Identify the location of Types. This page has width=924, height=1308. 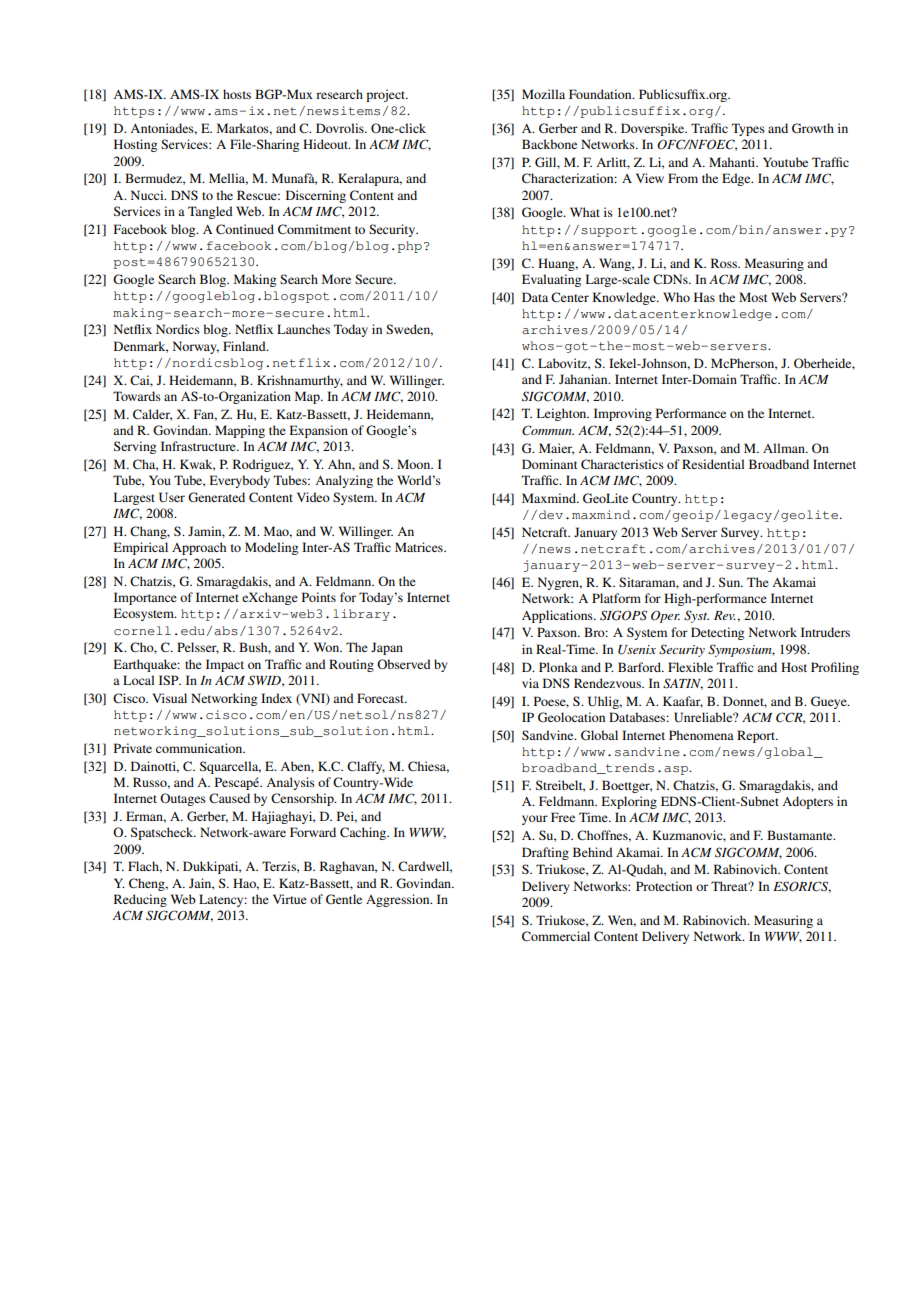
(748, 129).
